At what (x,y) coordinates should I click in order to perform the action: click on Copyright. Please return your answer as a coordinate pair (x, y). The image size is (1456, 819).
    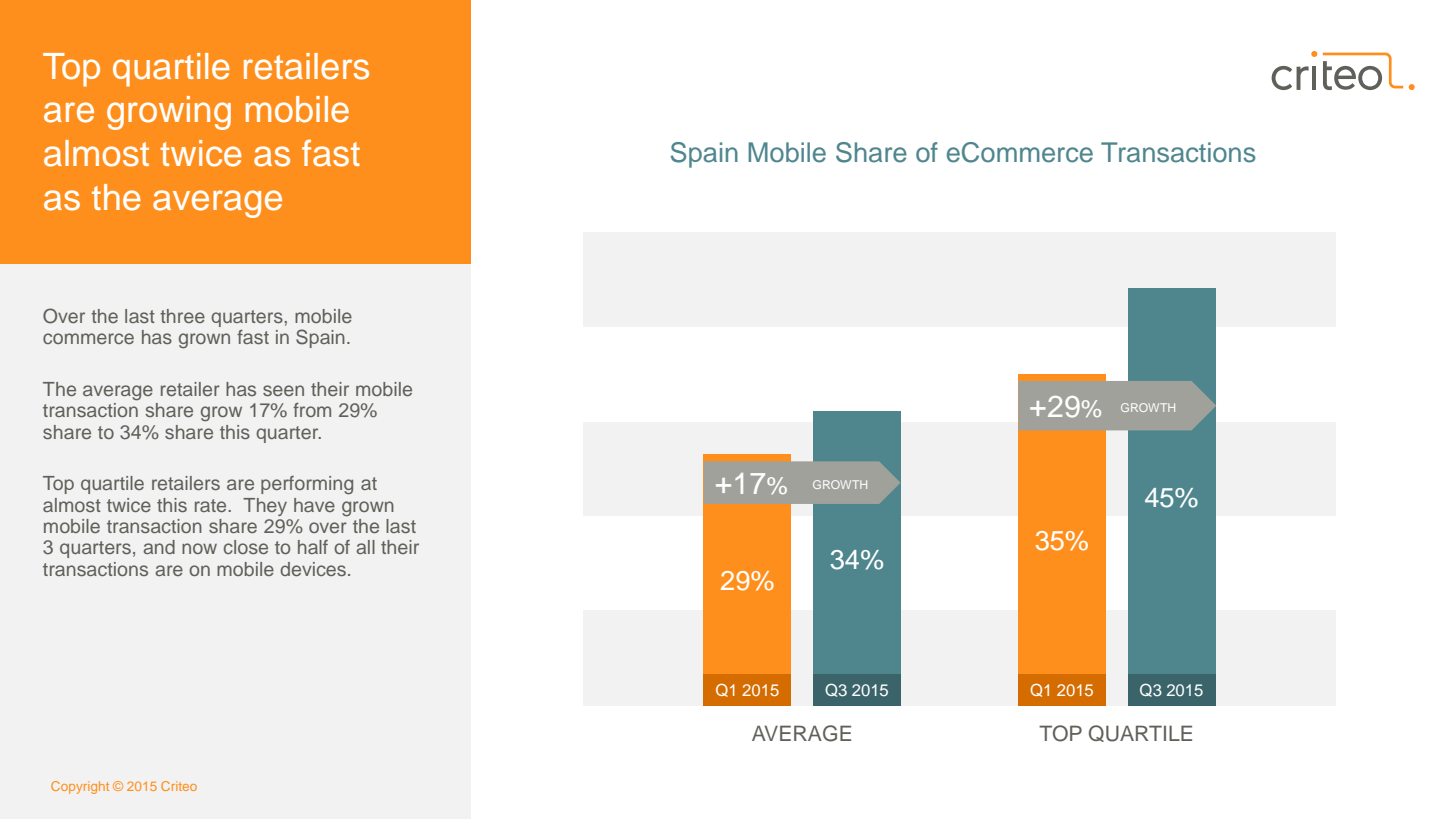
    Looking at the image, I should click on (80, 787).
